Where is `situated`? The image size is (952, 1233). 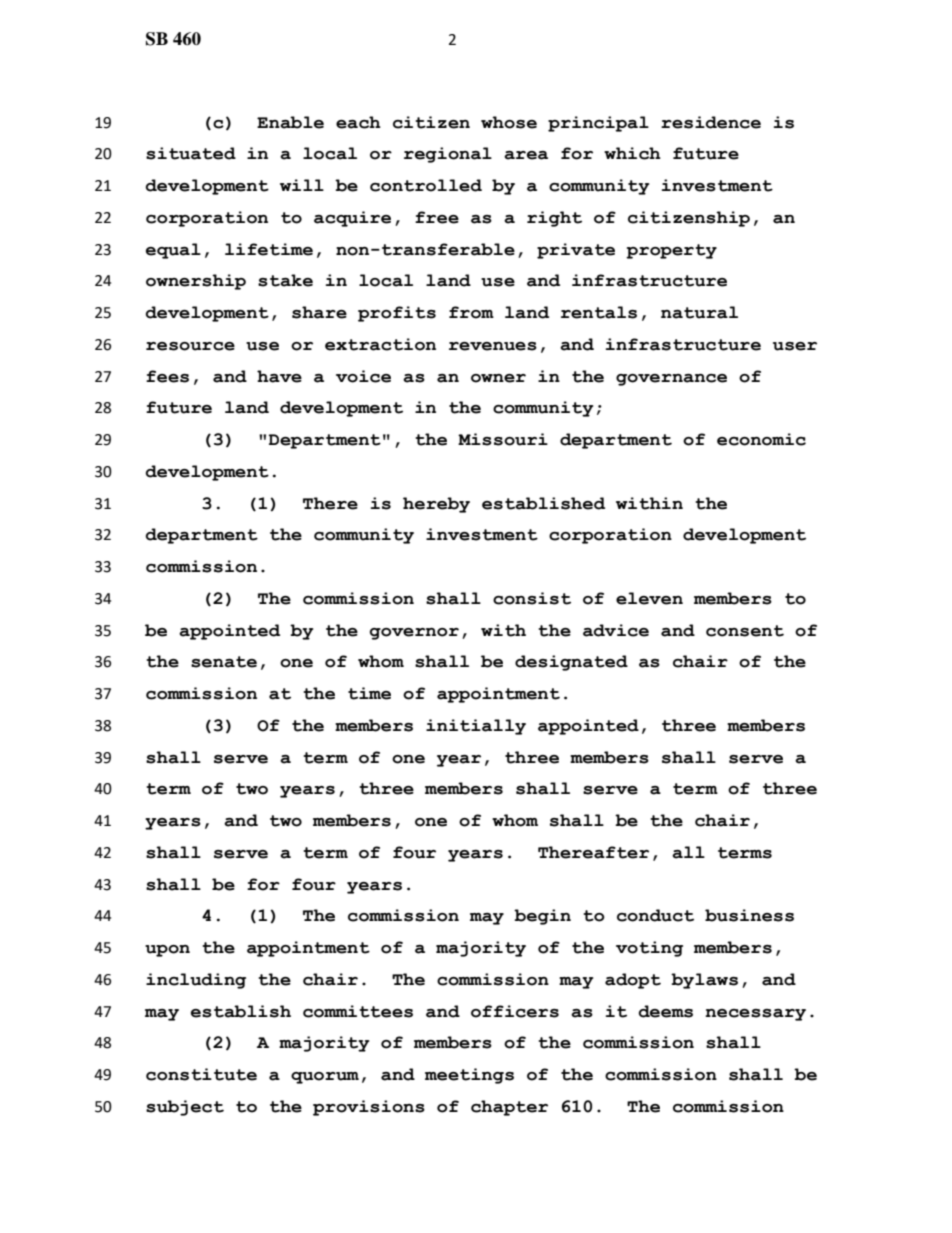
situated is located at coordinates (191, 153).
